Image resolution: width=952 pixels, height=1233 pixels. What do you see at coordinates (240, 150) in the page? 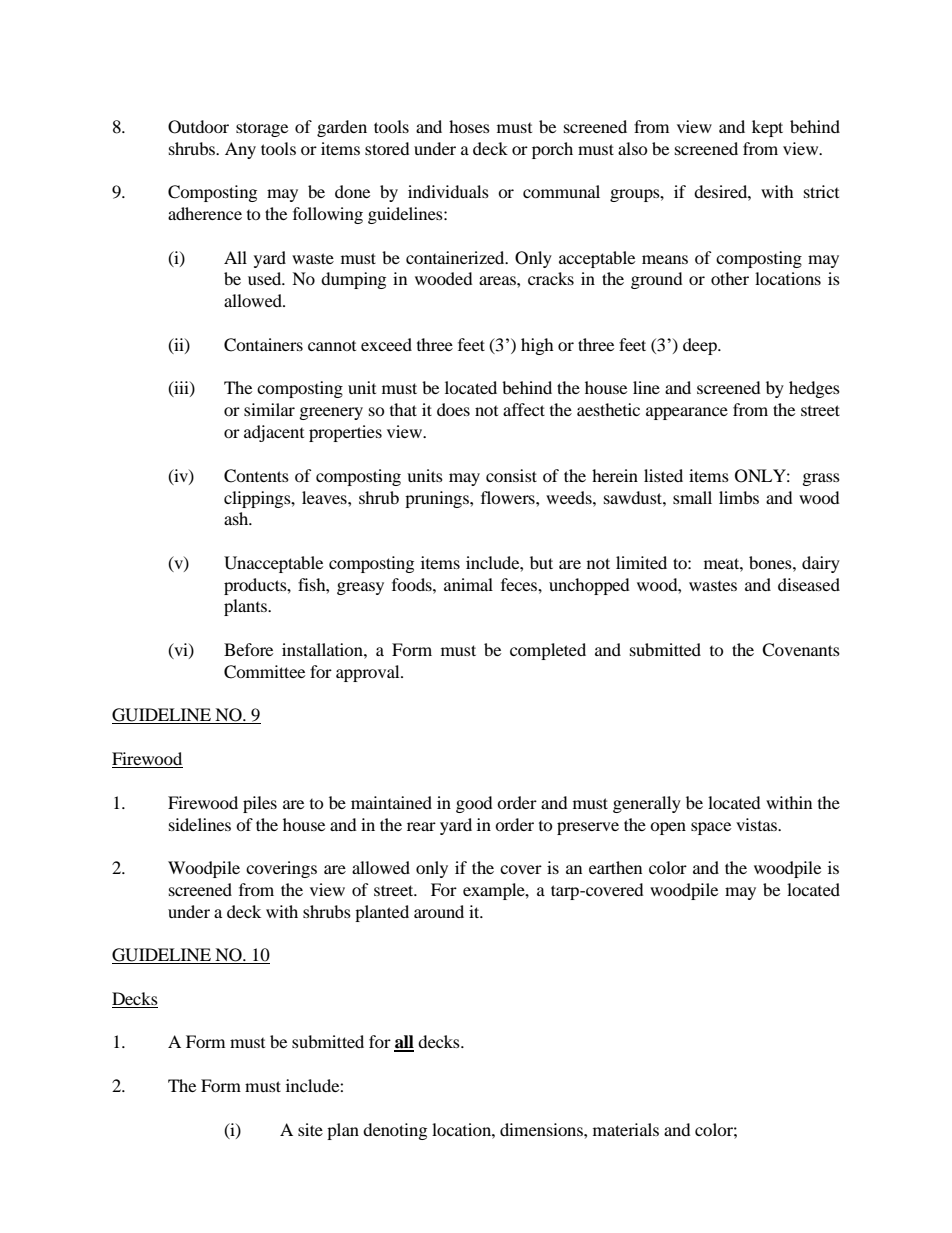
I see `Any` at bounding box center [240, 150].
